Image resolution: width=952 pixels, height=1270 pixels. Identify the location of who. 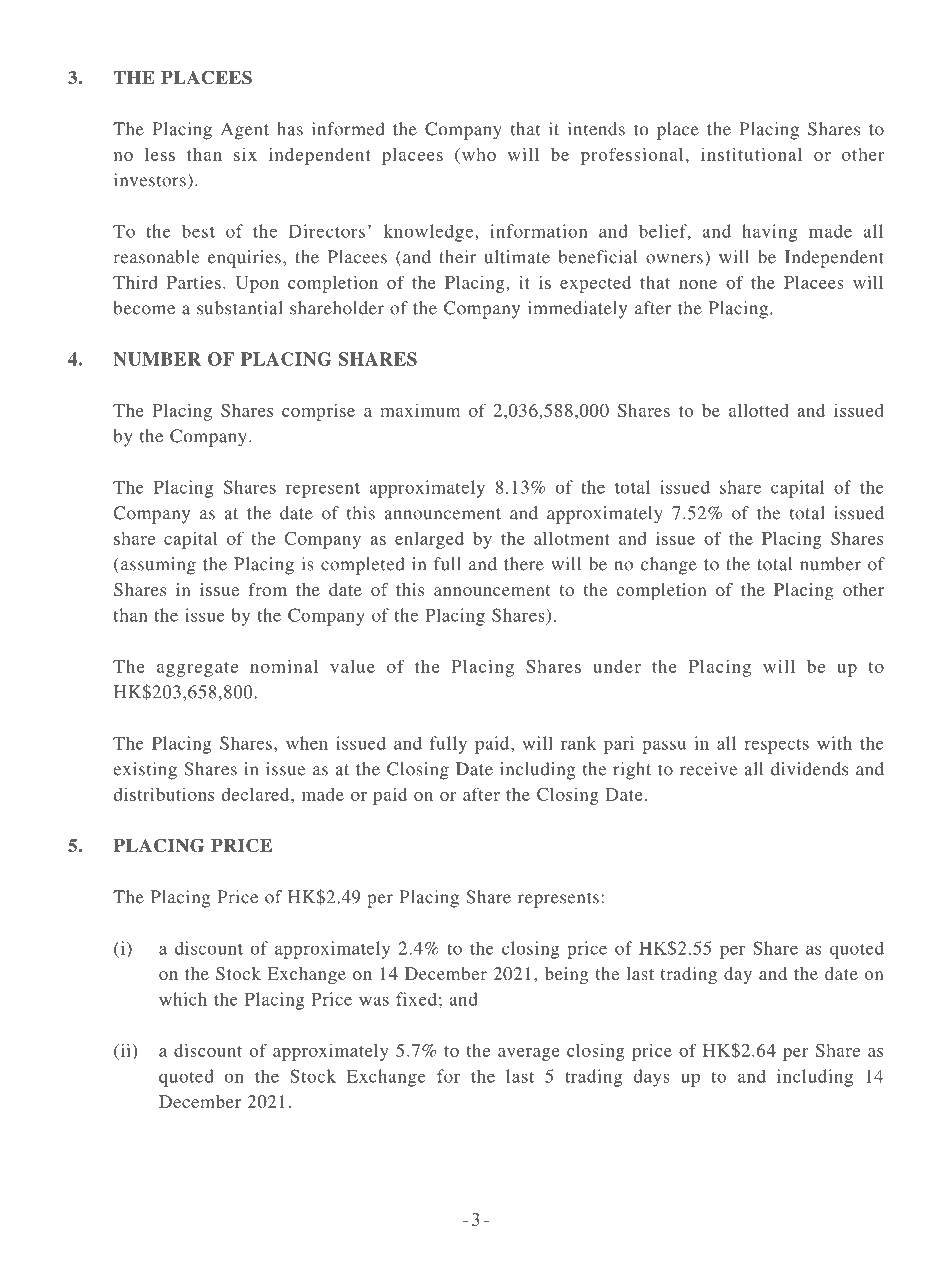
(477, 154).
